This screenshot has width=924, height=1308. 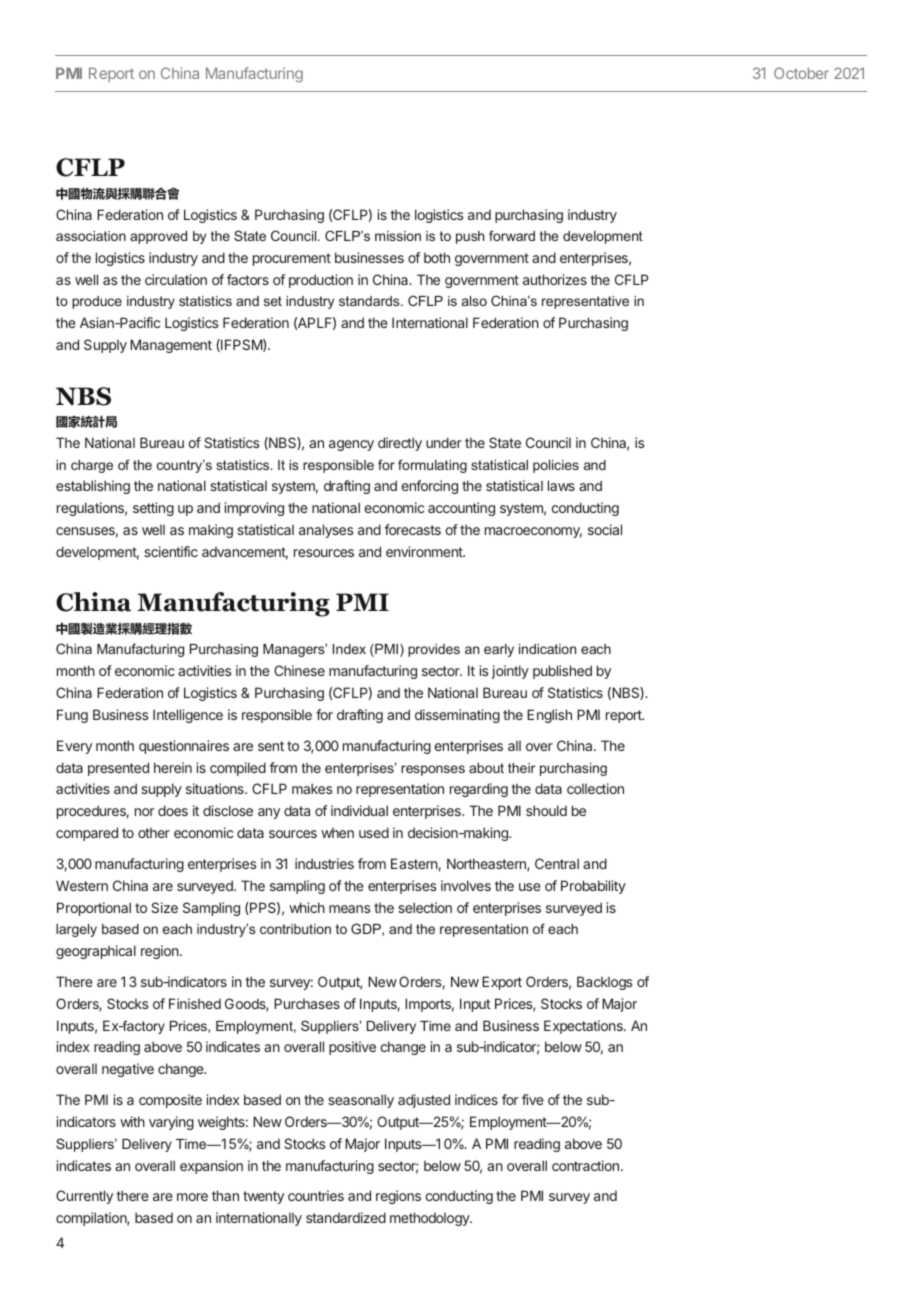 What do you see at coordinates (432, 466) in the screenshot?
I see `formulating` at bounding box center [432, 466].
